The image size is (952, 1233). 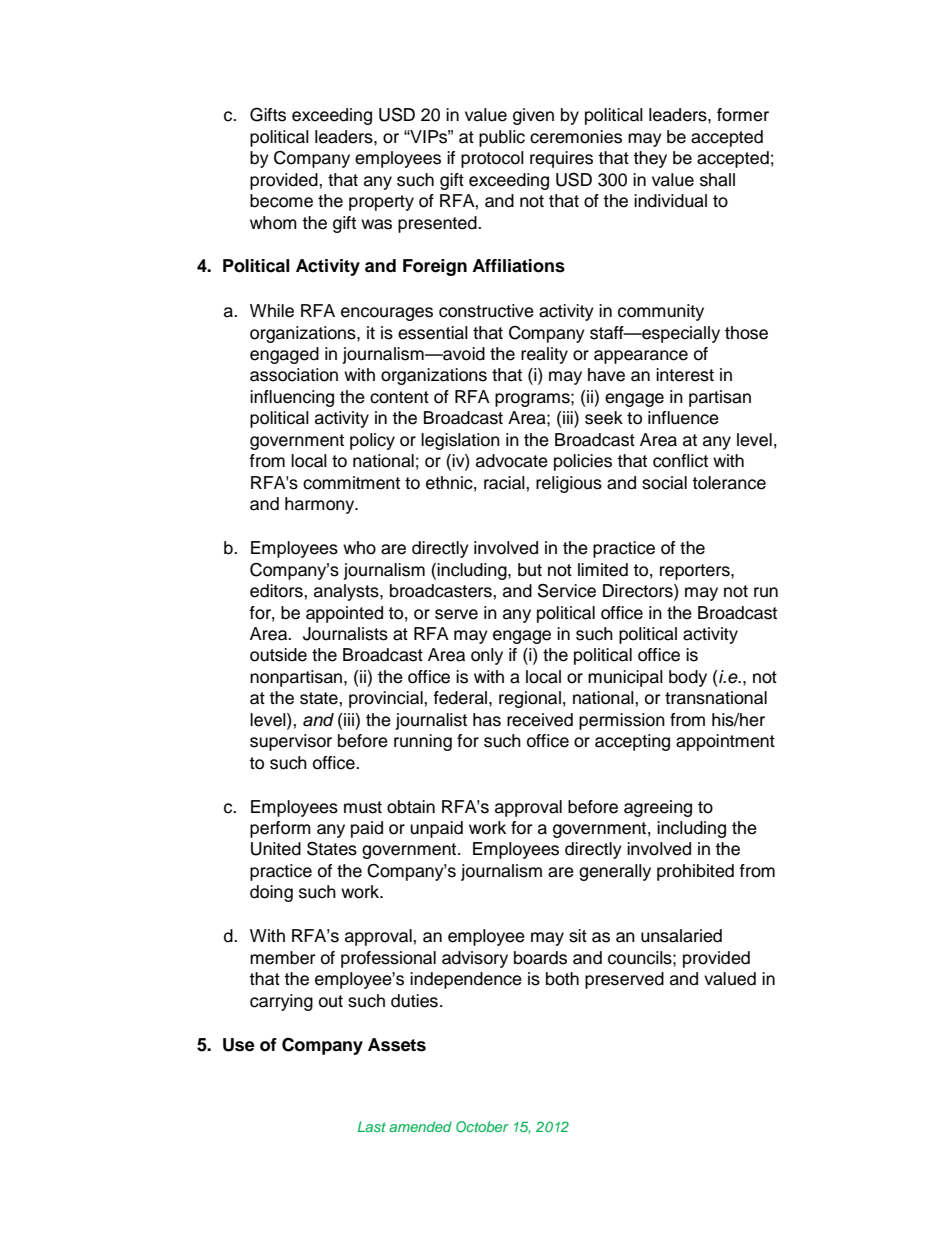 What do you see at coordinates (281, 201) in the screenshot?
I see `become` at bounding box center [281, 201].
